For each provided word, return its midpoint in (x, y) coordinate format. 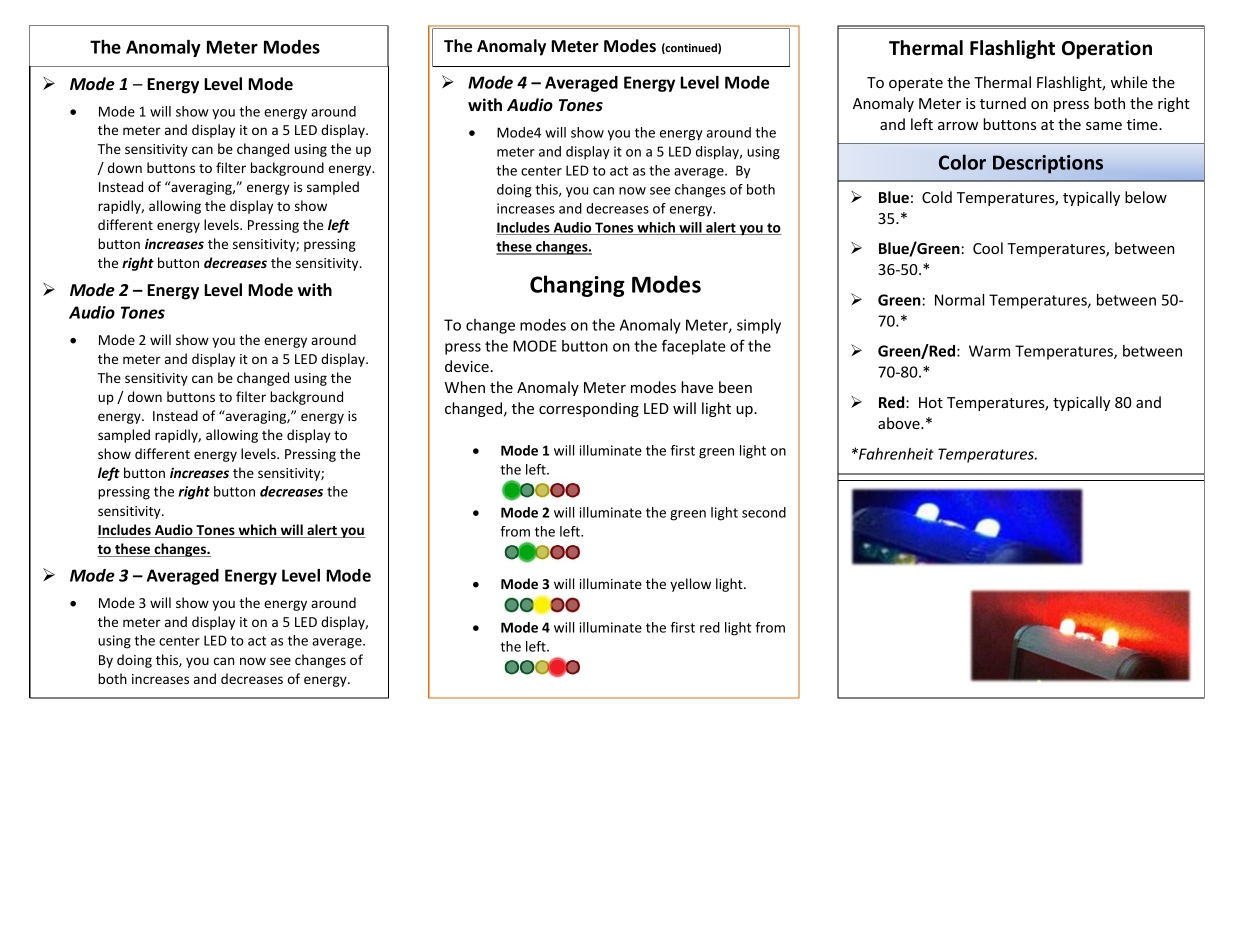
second (764, 512)
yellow (690, 585)
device (467, 366)
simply (759, 326)
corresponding (589, 409)
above (900, 423)
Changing (577, 286)
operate (916, 84)
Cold (937, 197)
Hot (931, 402)
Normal (959, 300)
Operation (1107, 49)
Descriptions (1048, 164)
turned (1003, 103)
